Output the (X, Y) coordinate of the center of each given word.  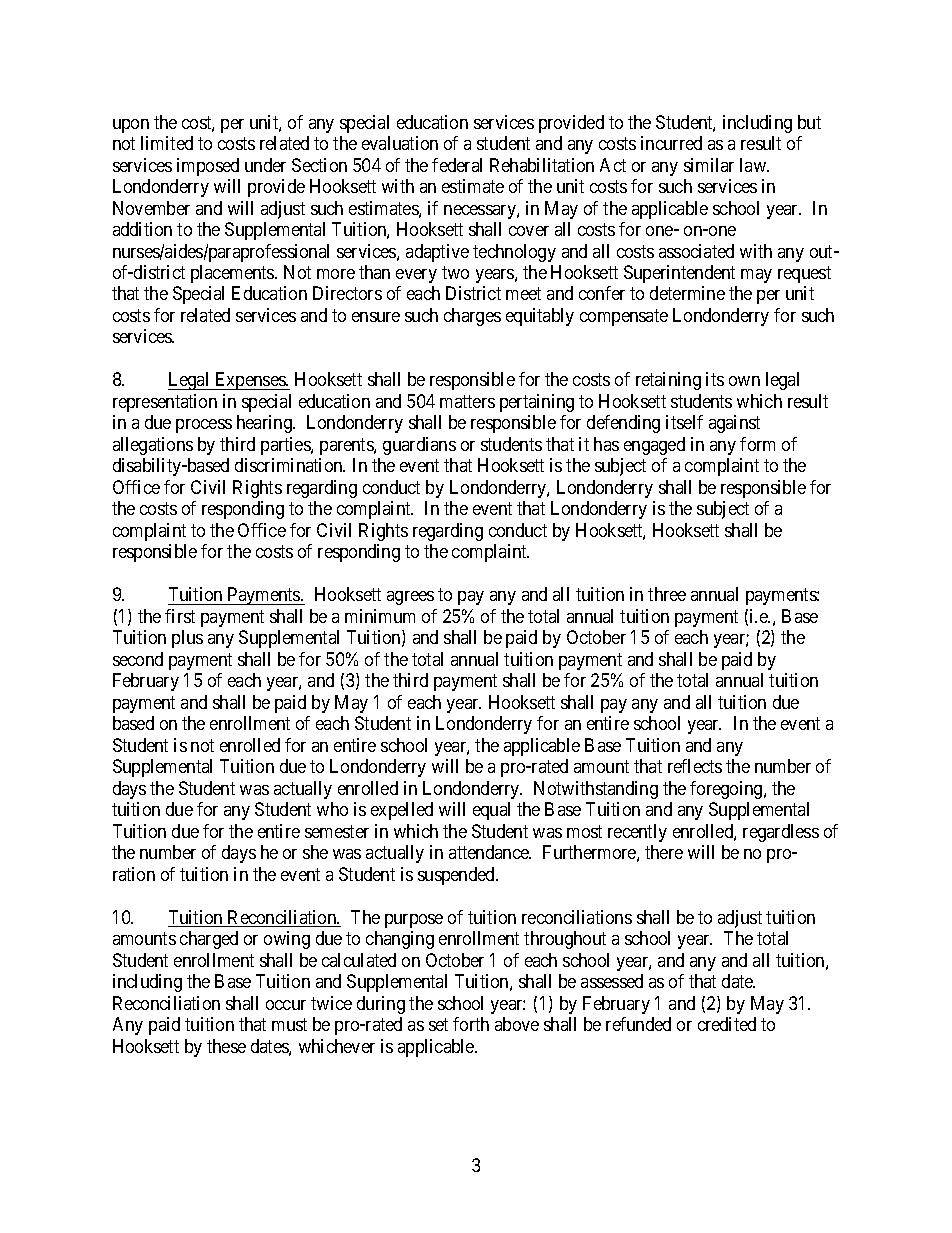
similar (709, 165)
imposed (208, 167)
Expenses (250, 381)
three (667, 594)
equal (491, 811)
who (332, 809)
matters (467, 401)
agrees (410, 598)
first (180, 616)
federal (457, 165)
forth (471, 1024)
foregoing (727, 790)
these (226, 1046)
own (744, 381)
